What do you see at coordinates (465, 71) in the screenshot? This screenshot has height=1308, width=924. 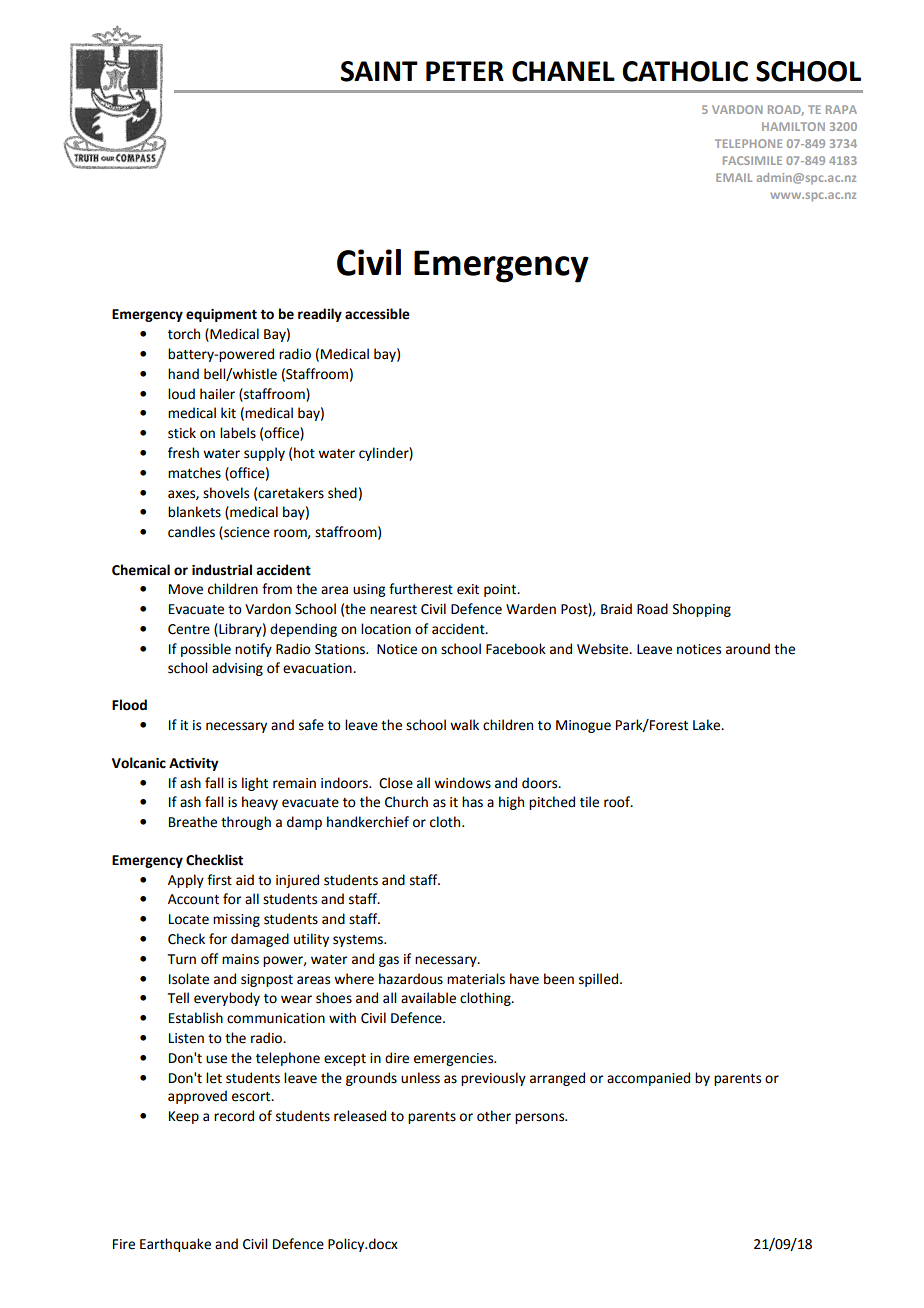 I see `PETER` at bounding box center [465, 71].
